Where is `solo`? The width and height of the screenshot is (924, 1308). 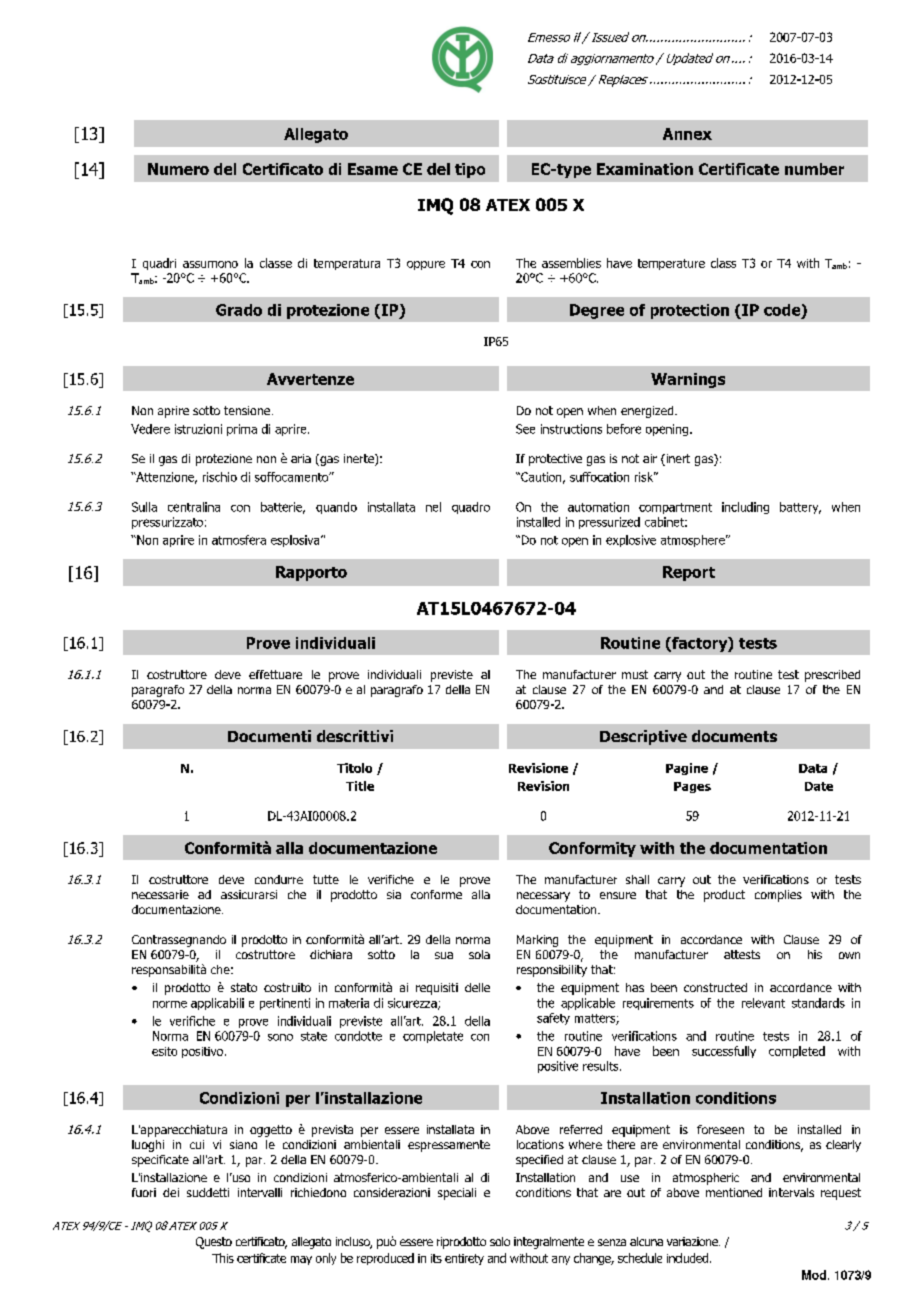
solo is located at coordinates (500, 1241).
